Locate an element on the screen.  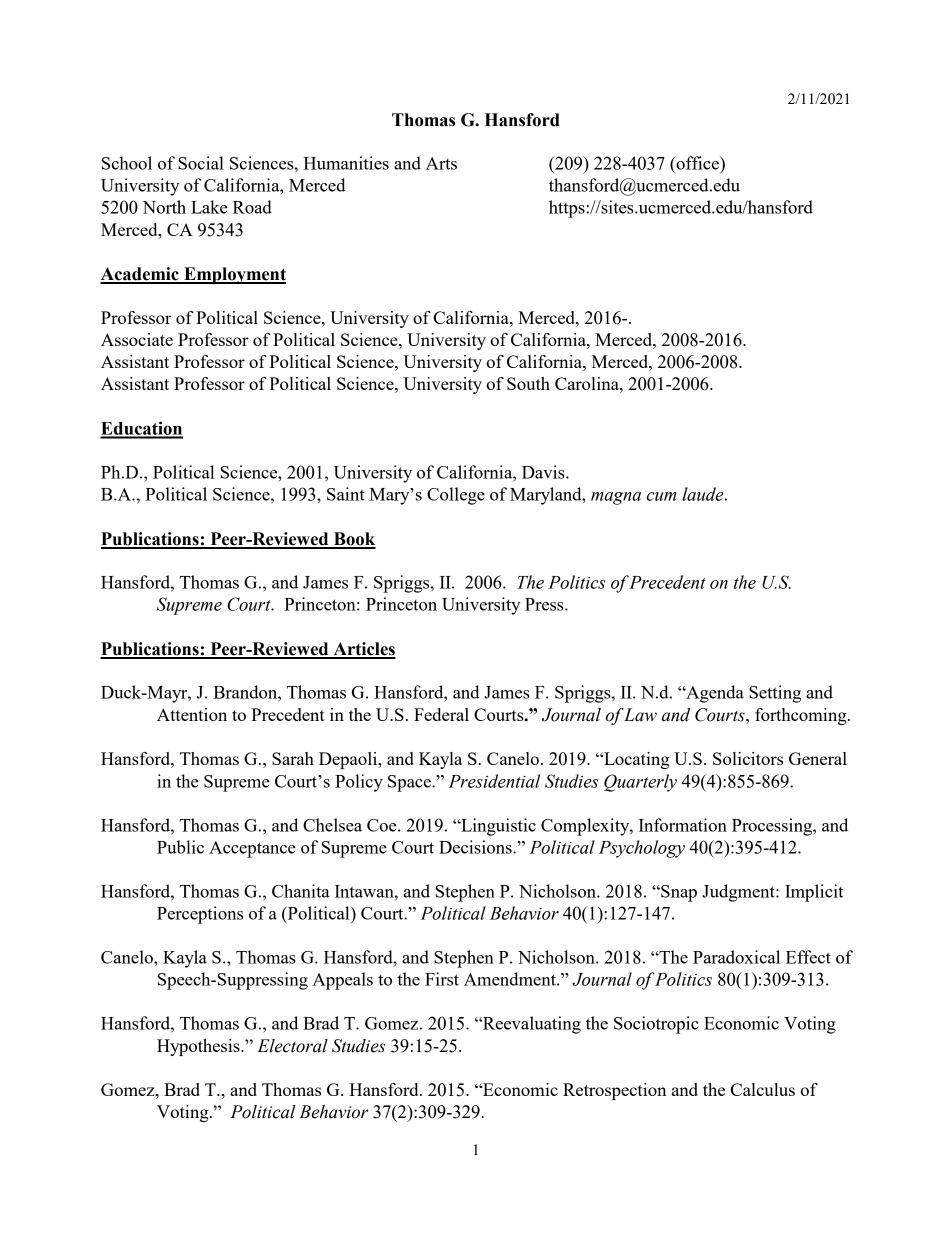
First is located at coordinates (442, 979).
